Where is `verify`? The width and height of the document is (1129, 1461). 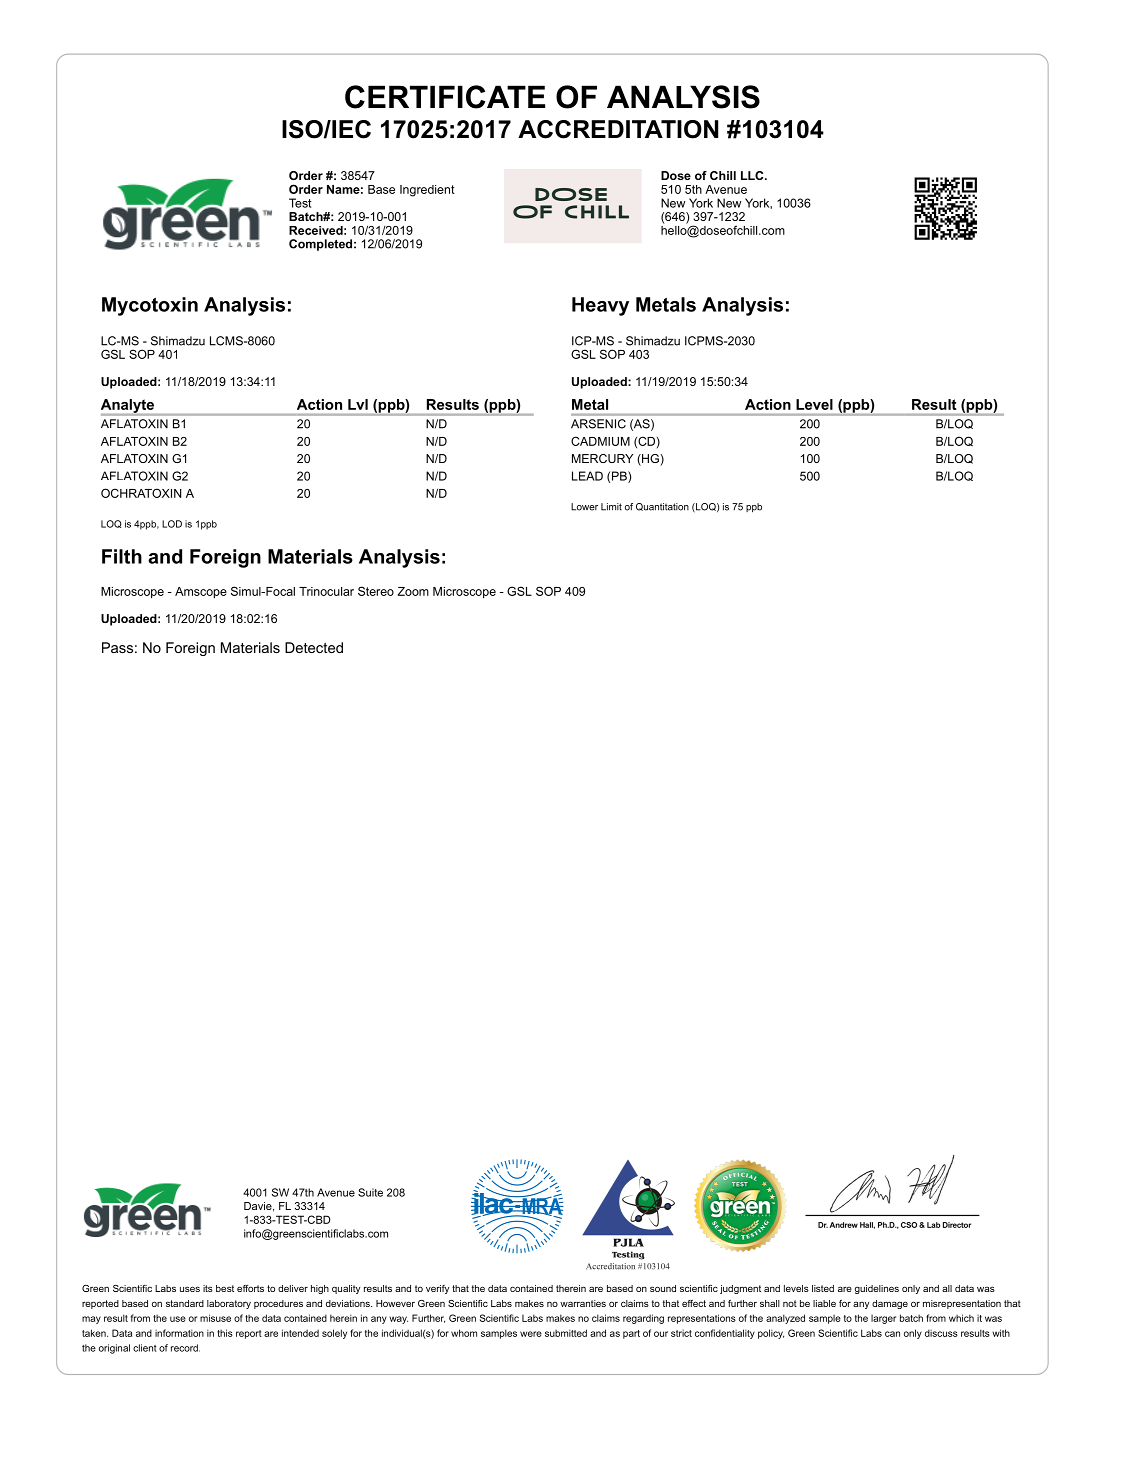
verify is located at coordinates (437, 1289).
